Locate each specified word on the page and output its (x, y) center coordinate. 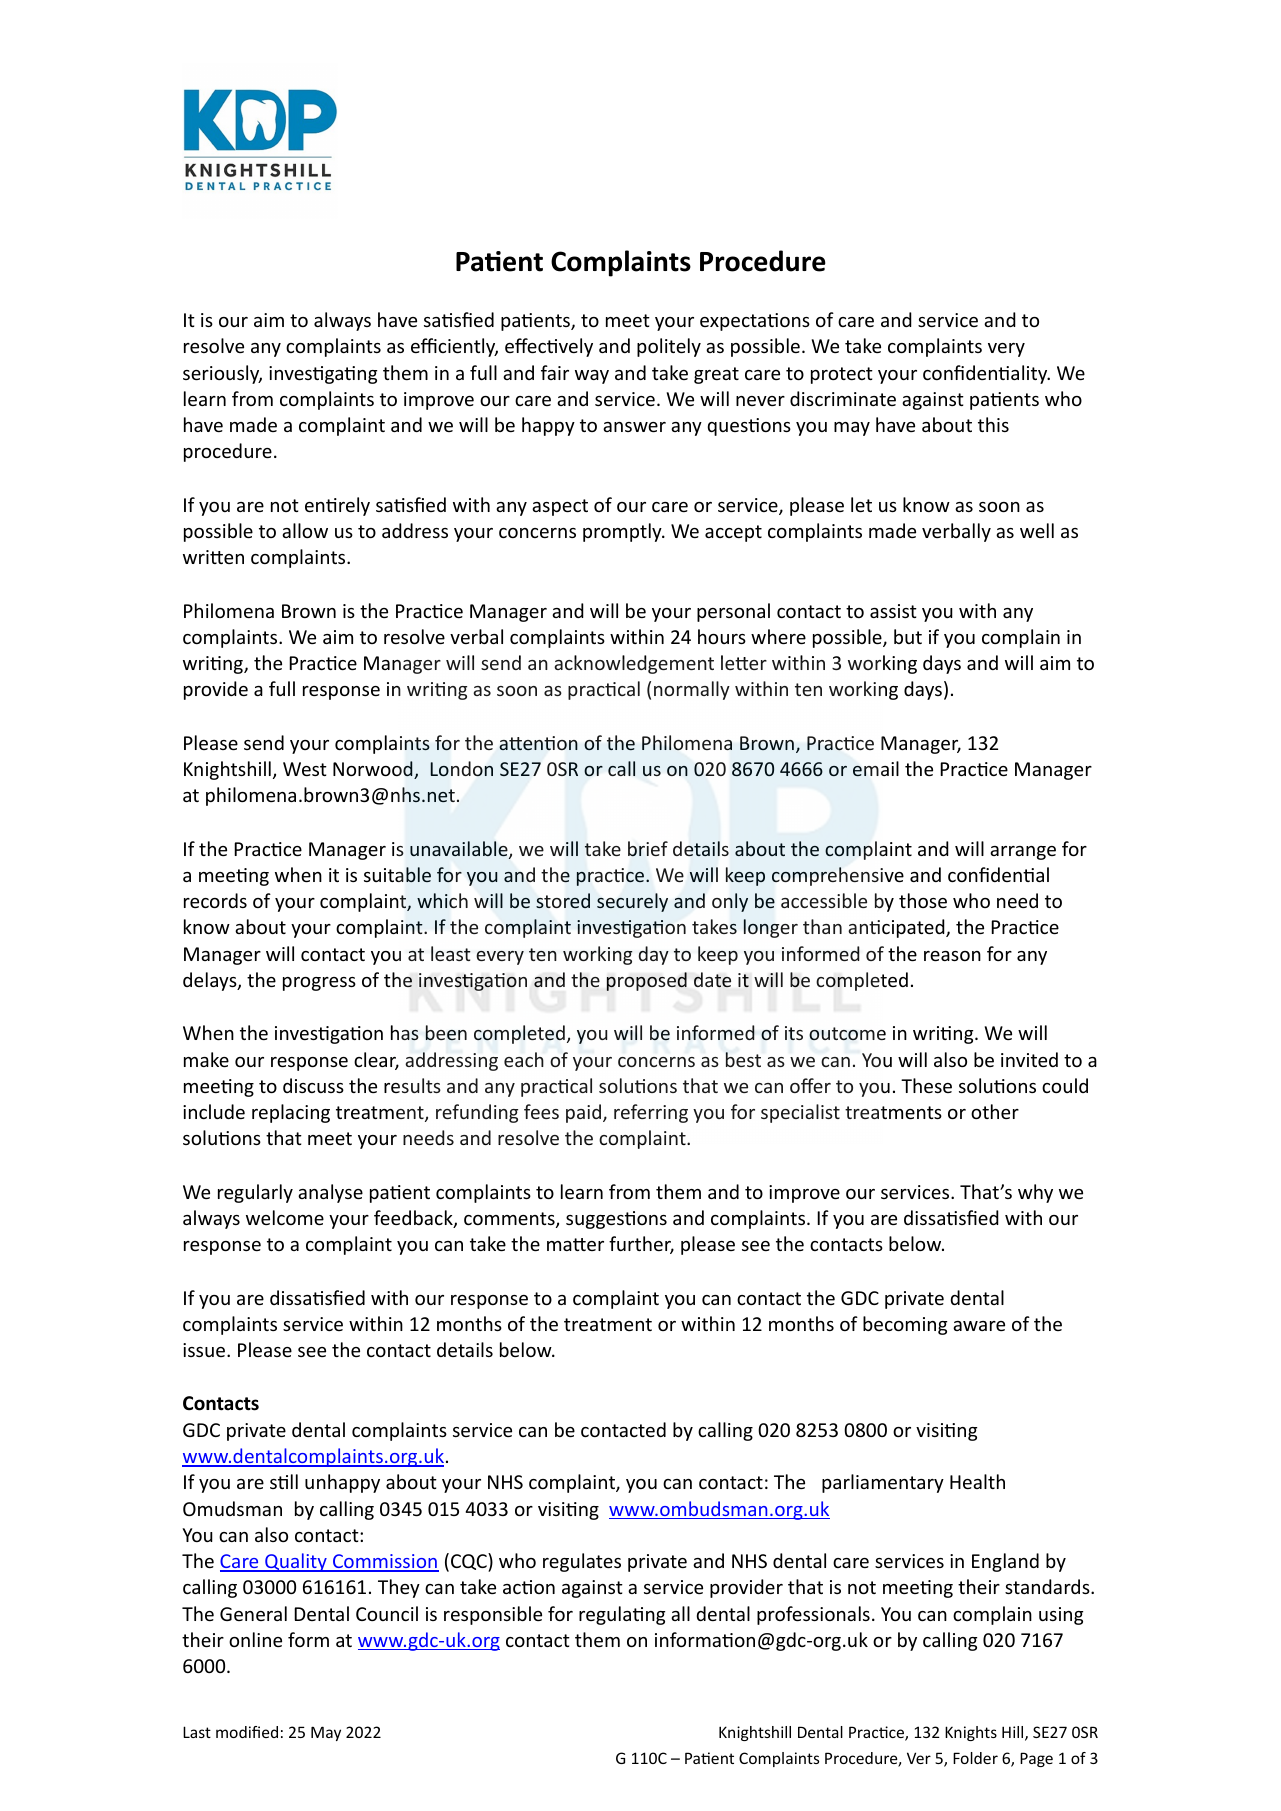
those (923, 900)
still (284, 1481)
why (1035, 1193)
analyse (330, 1193)
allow (305, 530)
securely (632, 902)
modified (247, 1732)
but (908, 636)
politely (669, 347)
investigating (323, 375)
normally (692, 690)
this (993, 424)
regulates (582, 1562)
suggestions (616, 1220)
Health (977, 1481)
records (215, 900)
